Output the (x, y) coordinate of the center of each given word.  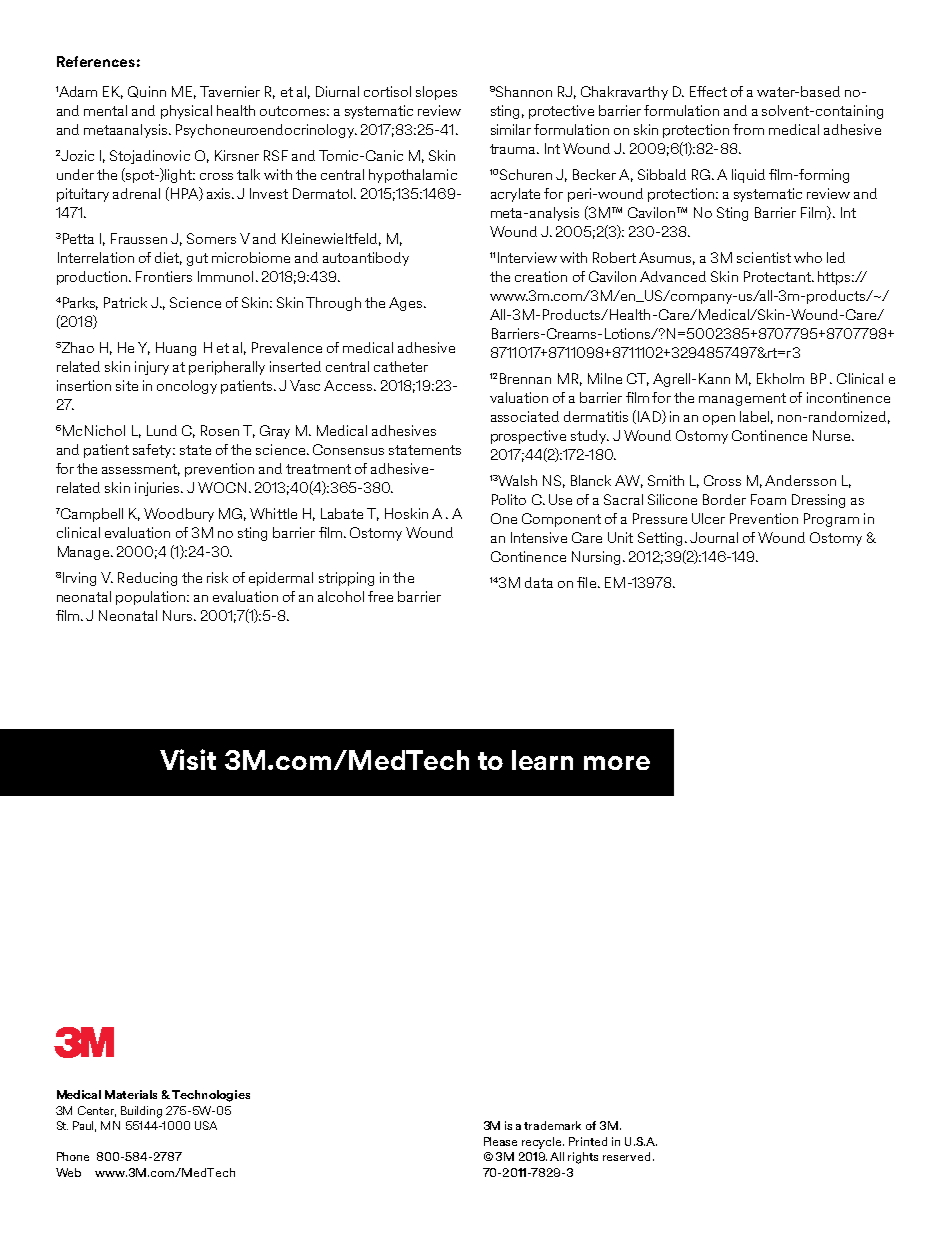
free (380, 596)
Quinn (147, 92)
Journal (714, 537)
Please (500, 1141)
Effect (708, 91)
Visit (188, 759)
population (150, 598)
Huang (176, 349)
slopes (436, 93)
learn (542, 760)
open (719, 420)
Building (141, 1112)
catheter (401, 366)
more (617, 763)
